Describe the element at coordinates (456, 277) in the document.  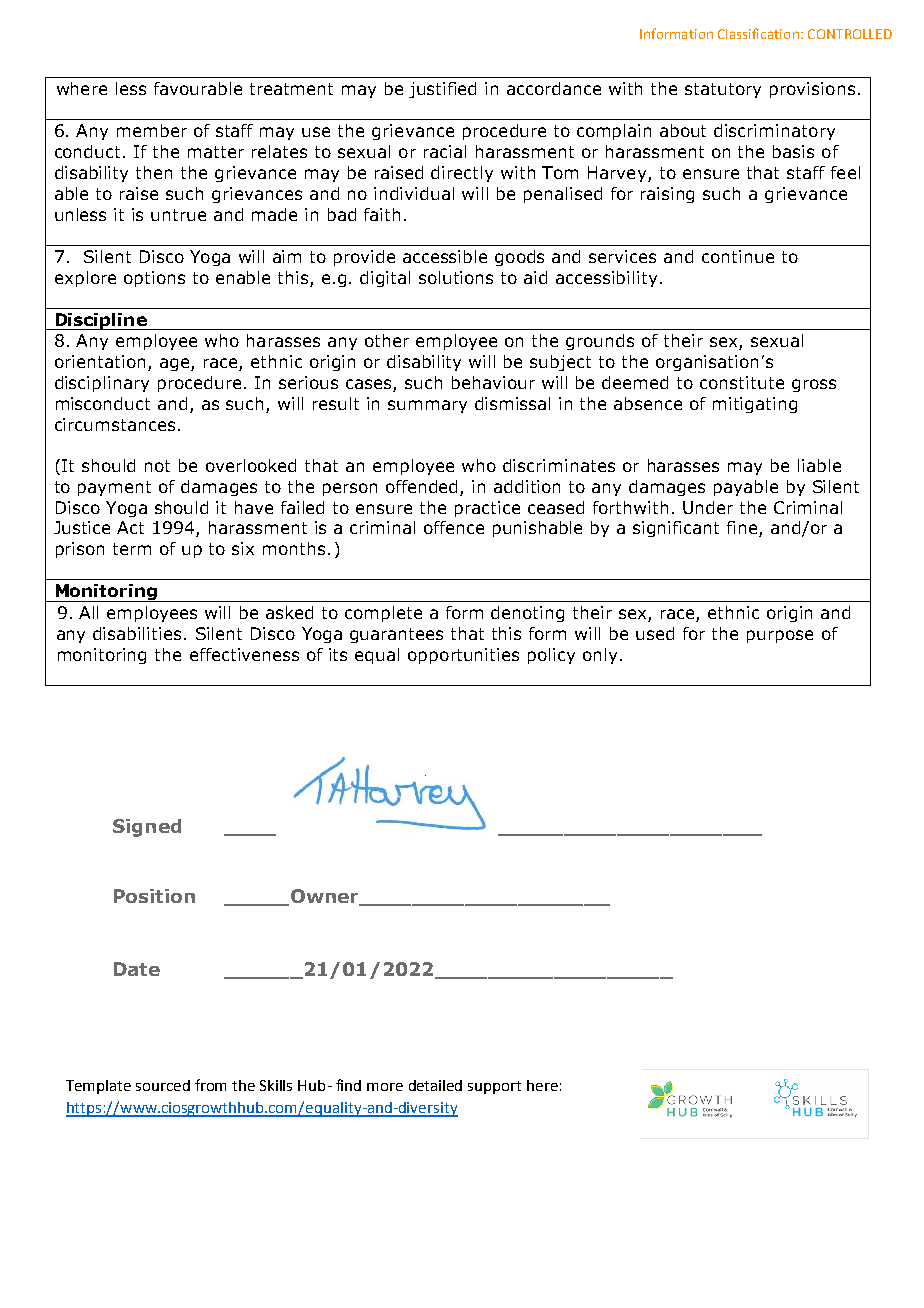
I see `solutions` at that location.
